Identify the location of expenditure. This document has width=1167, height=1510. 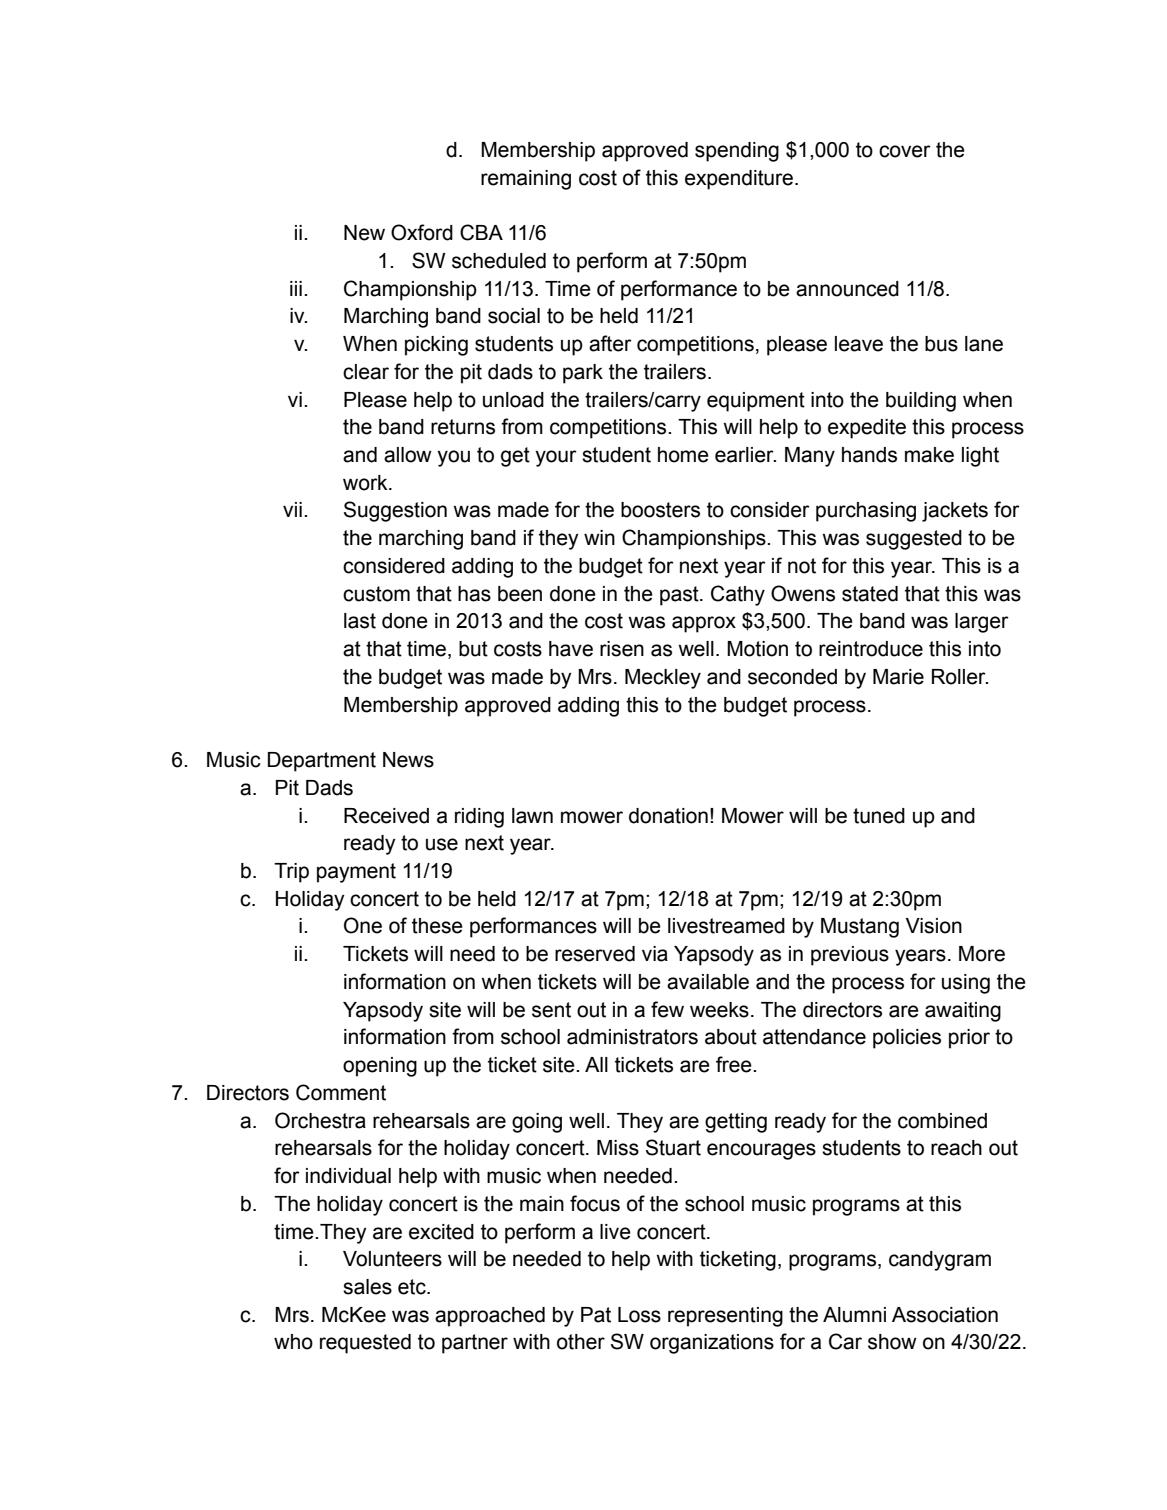
(740, 180).
